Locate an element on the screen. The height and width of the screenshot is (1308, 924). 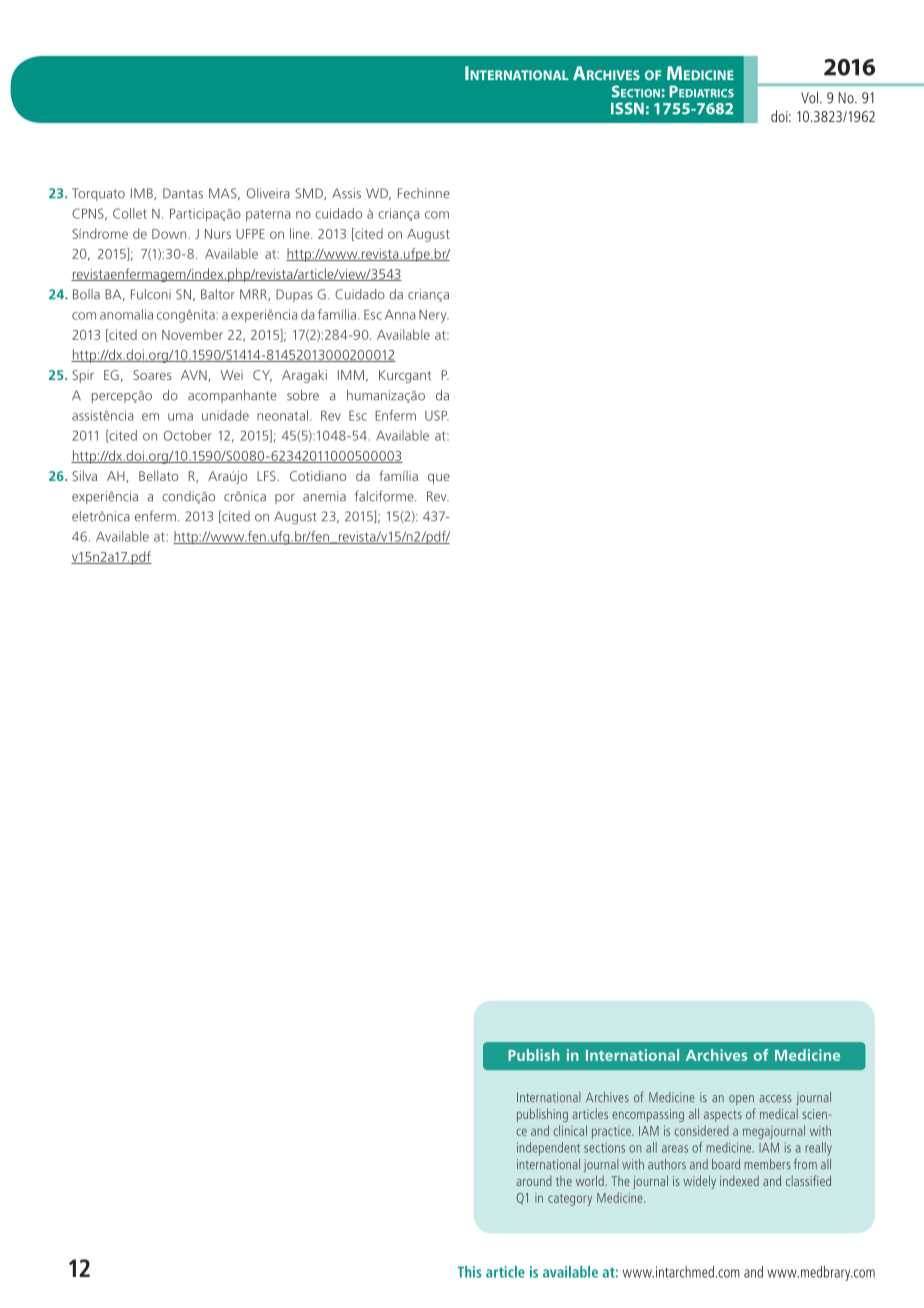
que is located at coordinates (439, 479).
